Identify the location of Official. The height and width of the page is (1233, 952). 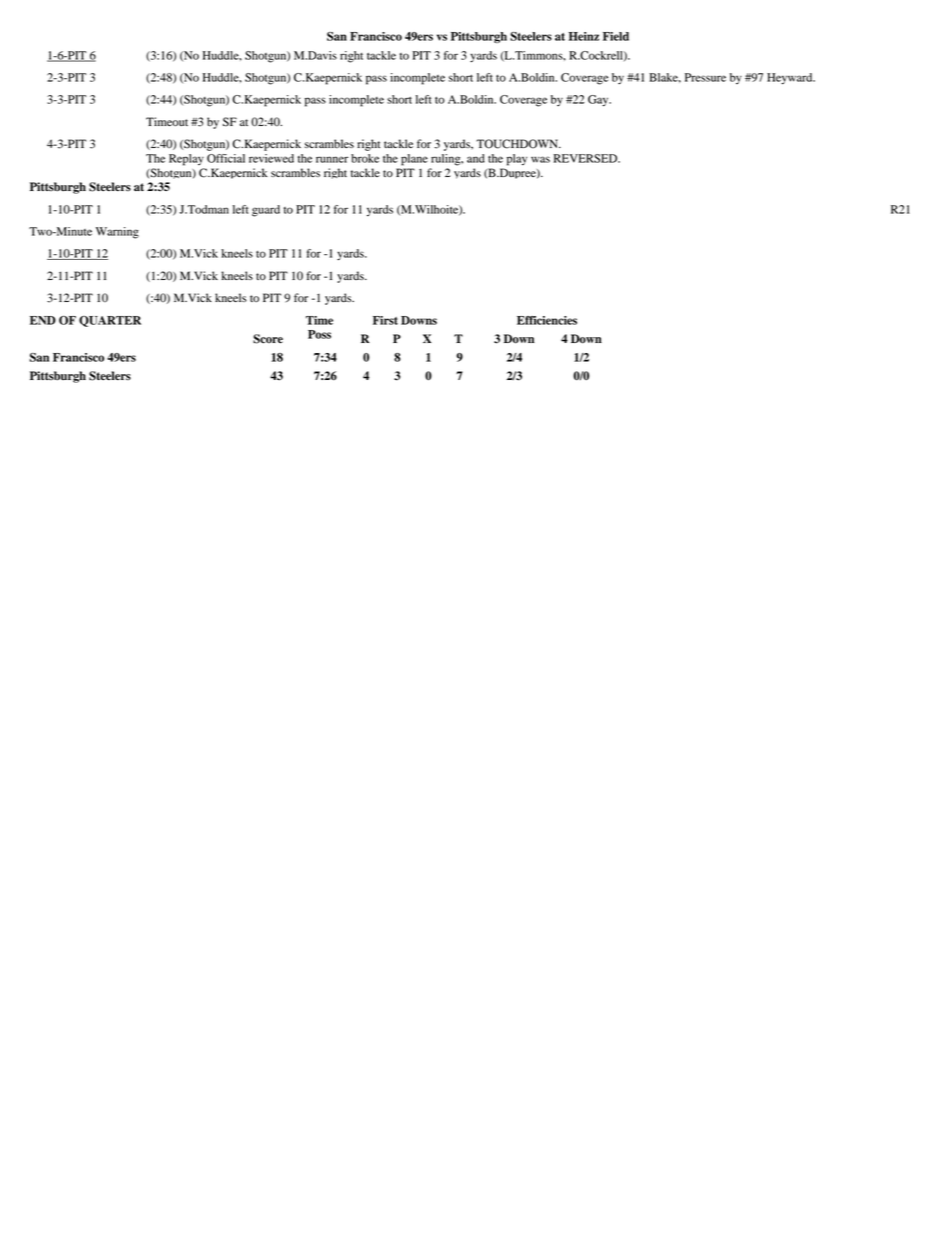
(226, 158).
